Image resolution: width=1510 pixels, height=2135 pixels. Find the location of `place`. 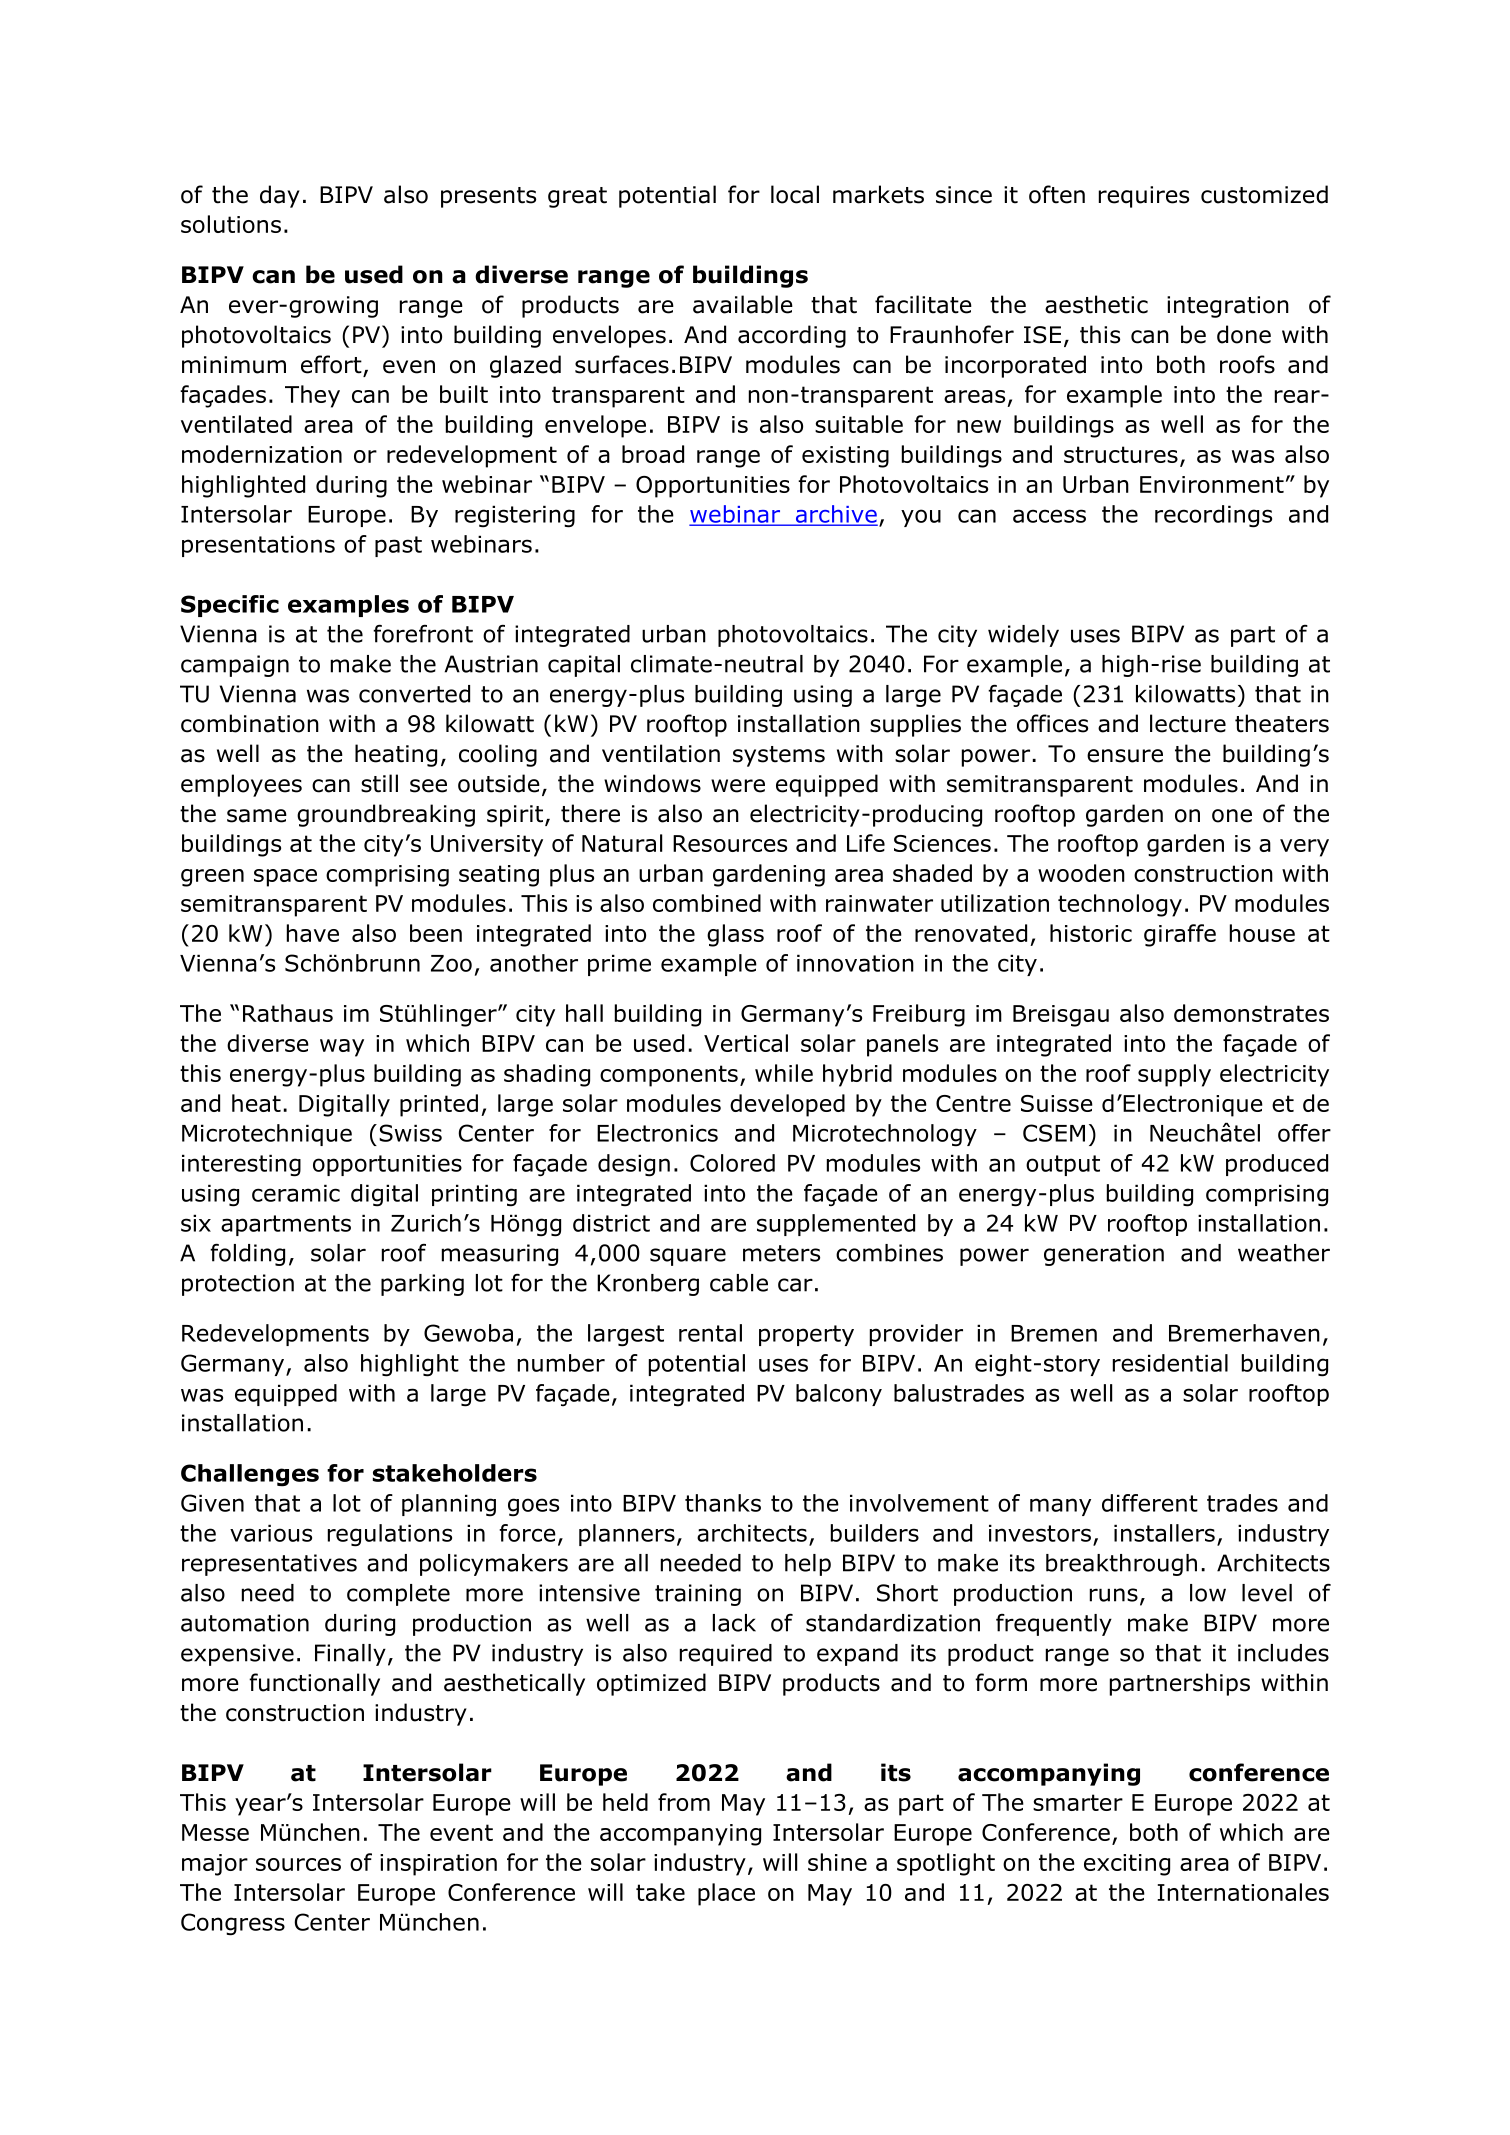

place is located at coordinates (726, 1894).
